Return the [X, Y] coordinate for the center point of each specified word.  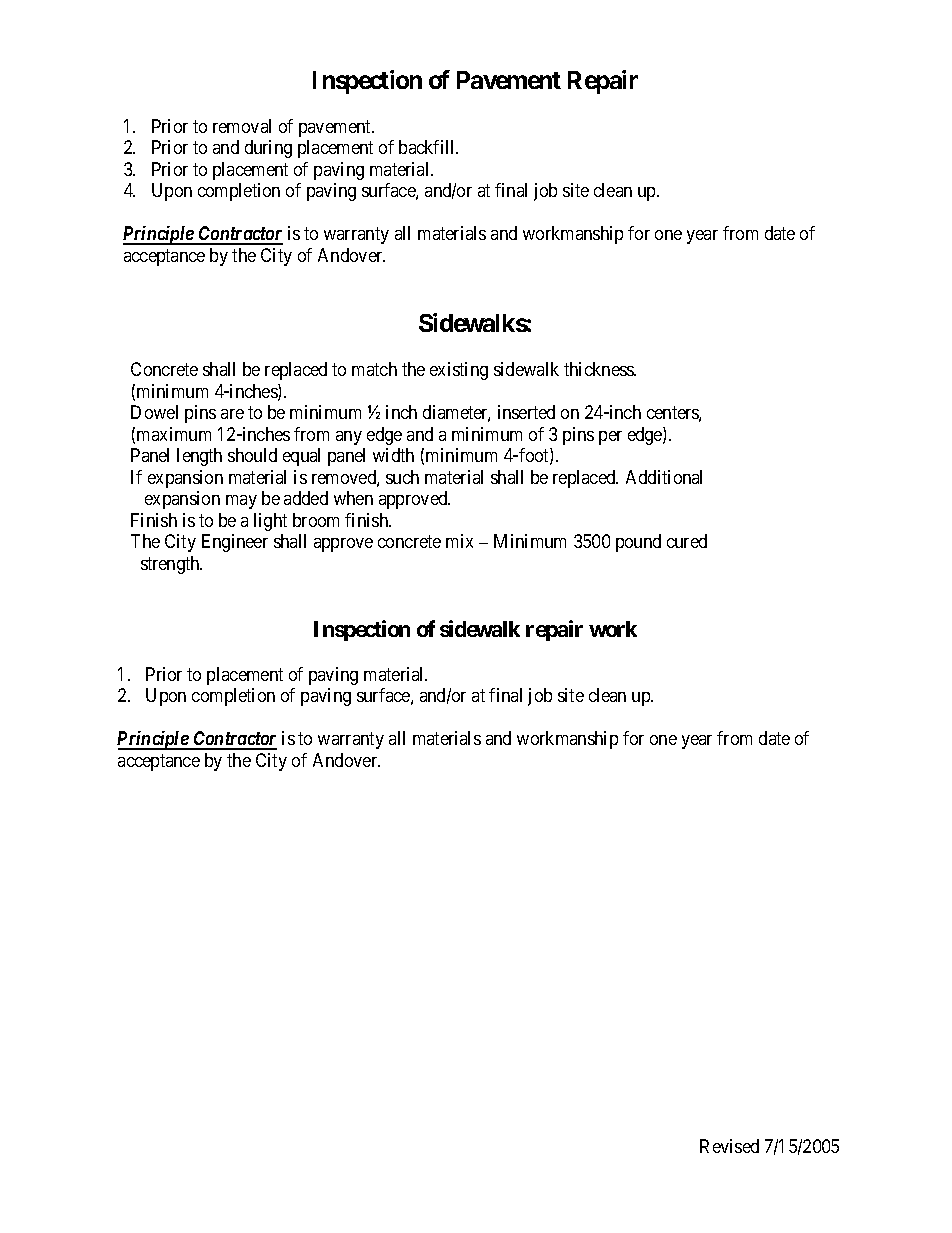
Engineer [235, 543]
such [402, 477]
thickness [599, 369]
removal [242, 126]
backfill [428, 147]
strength [171, 565]
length [199, 457]
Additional [664, 477]
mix [459, 541]
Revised [729, 1146]
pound [638, 543]
